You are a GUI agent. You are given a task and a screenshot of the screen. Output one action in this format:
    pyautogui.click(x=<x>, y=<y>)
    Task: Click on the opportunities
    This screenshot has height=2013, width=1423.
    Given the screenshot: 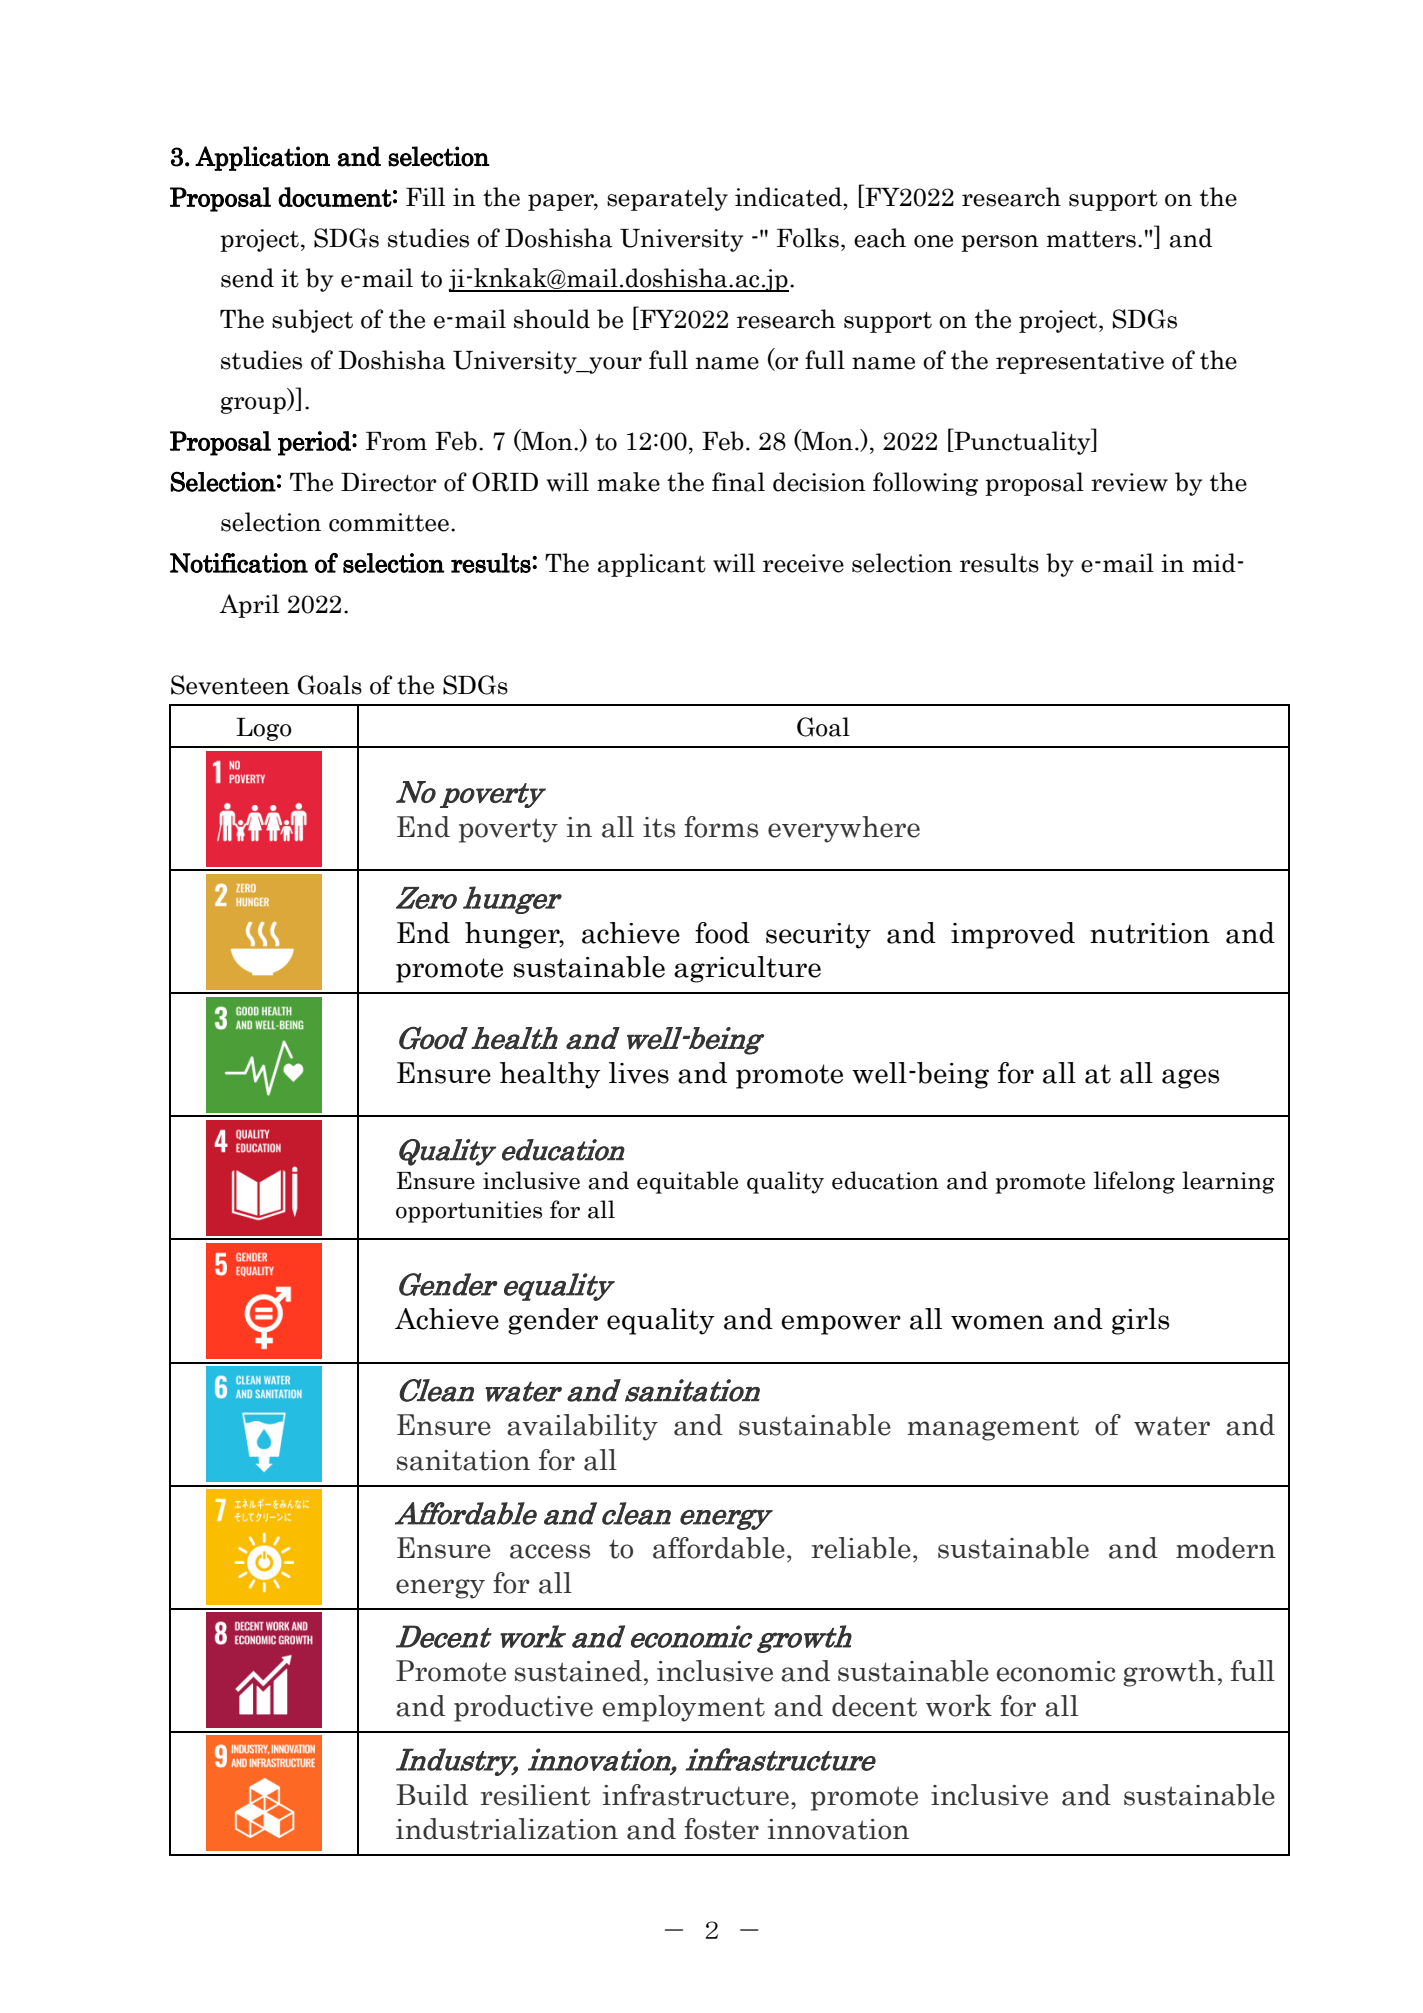 What is the action you would take?
    pyautogui.click(x=469, y=1212)
